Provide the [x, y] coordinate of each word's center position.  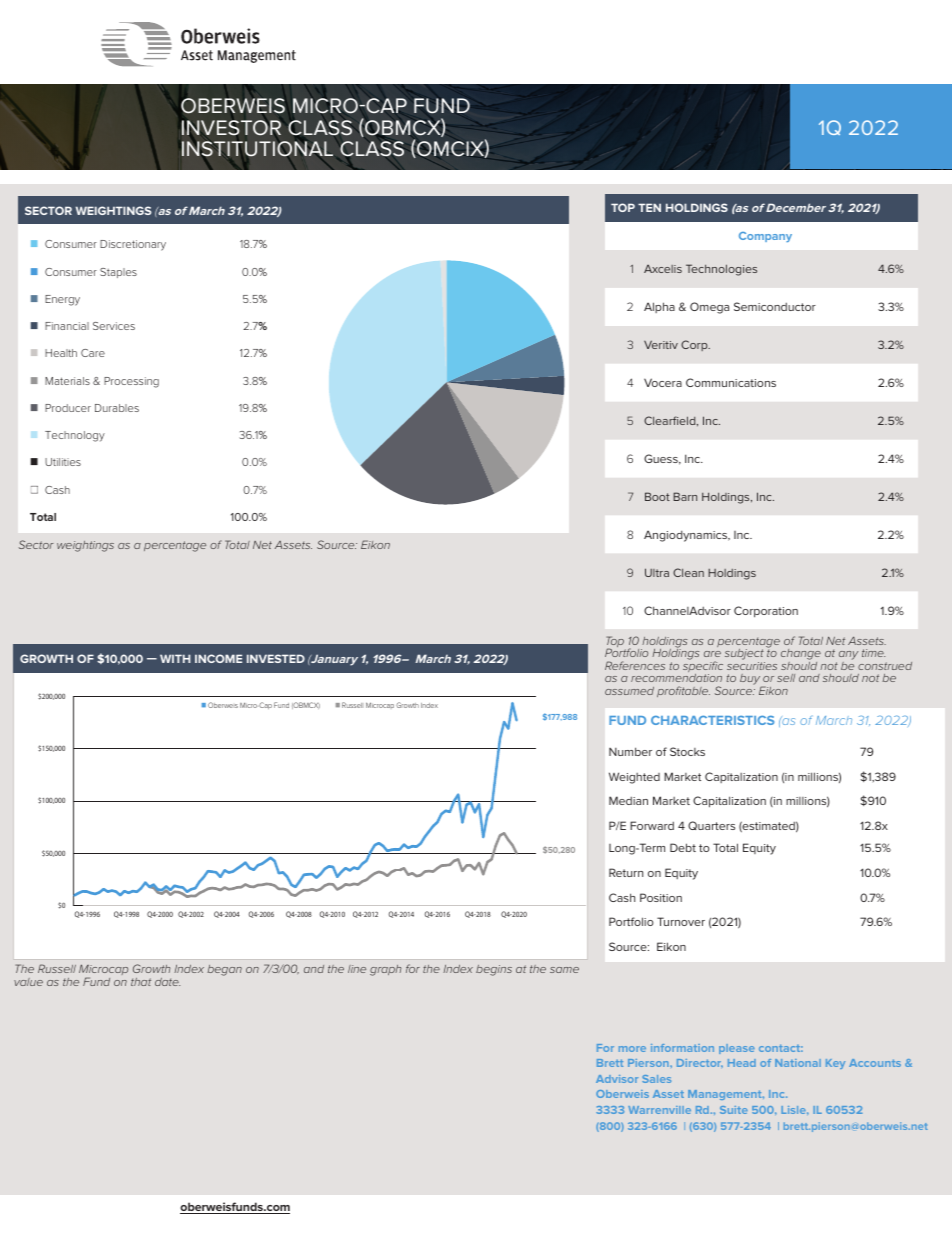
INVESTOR [231, 127]
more [632, 1049]
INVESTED [276, 658]
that [141, 982]
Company [765, 237]
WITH [175, 658]
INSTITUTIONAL [257, 150]
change [801, 656]
